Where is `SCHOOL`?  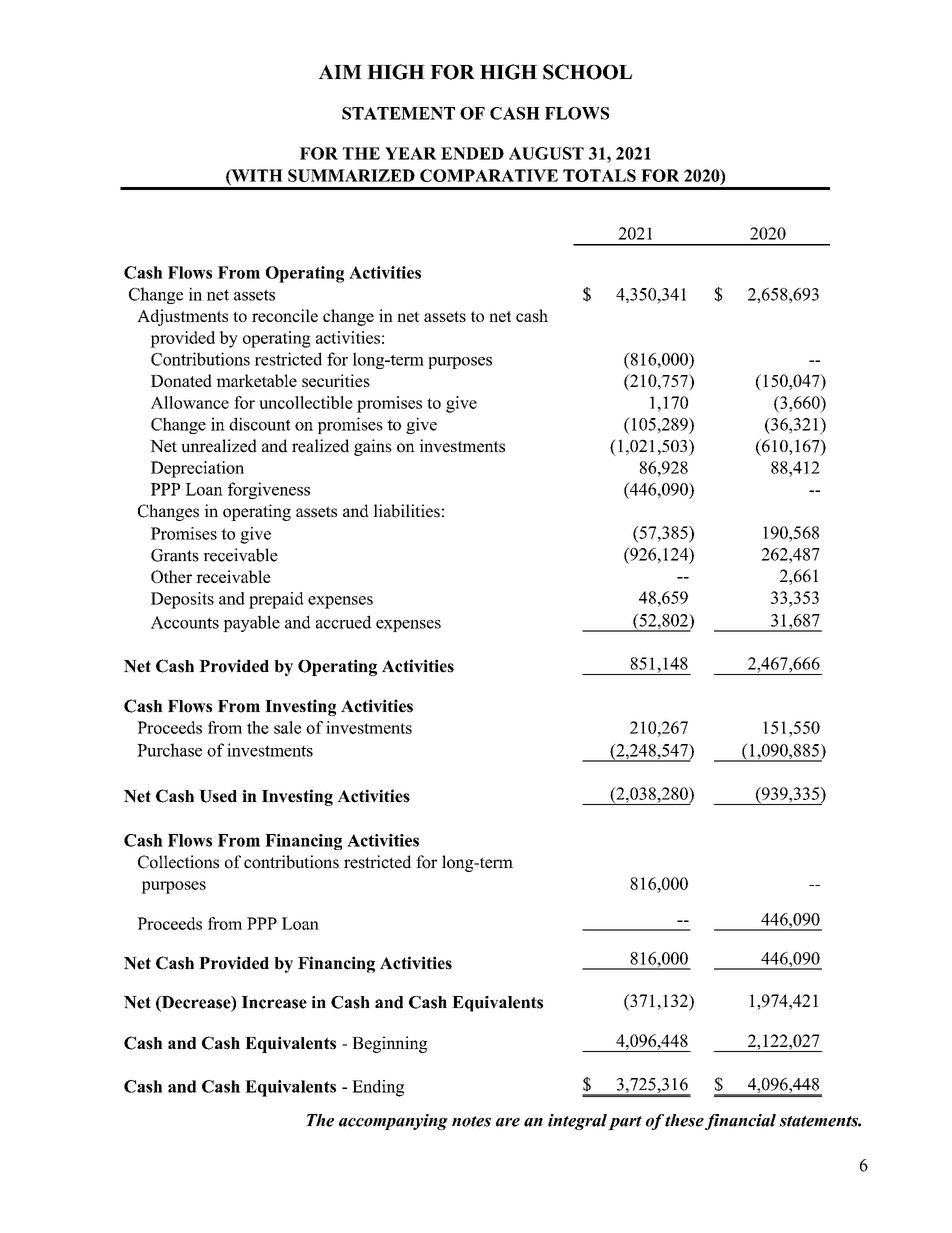 SCHOOL is located at coordinates (587, 72).
